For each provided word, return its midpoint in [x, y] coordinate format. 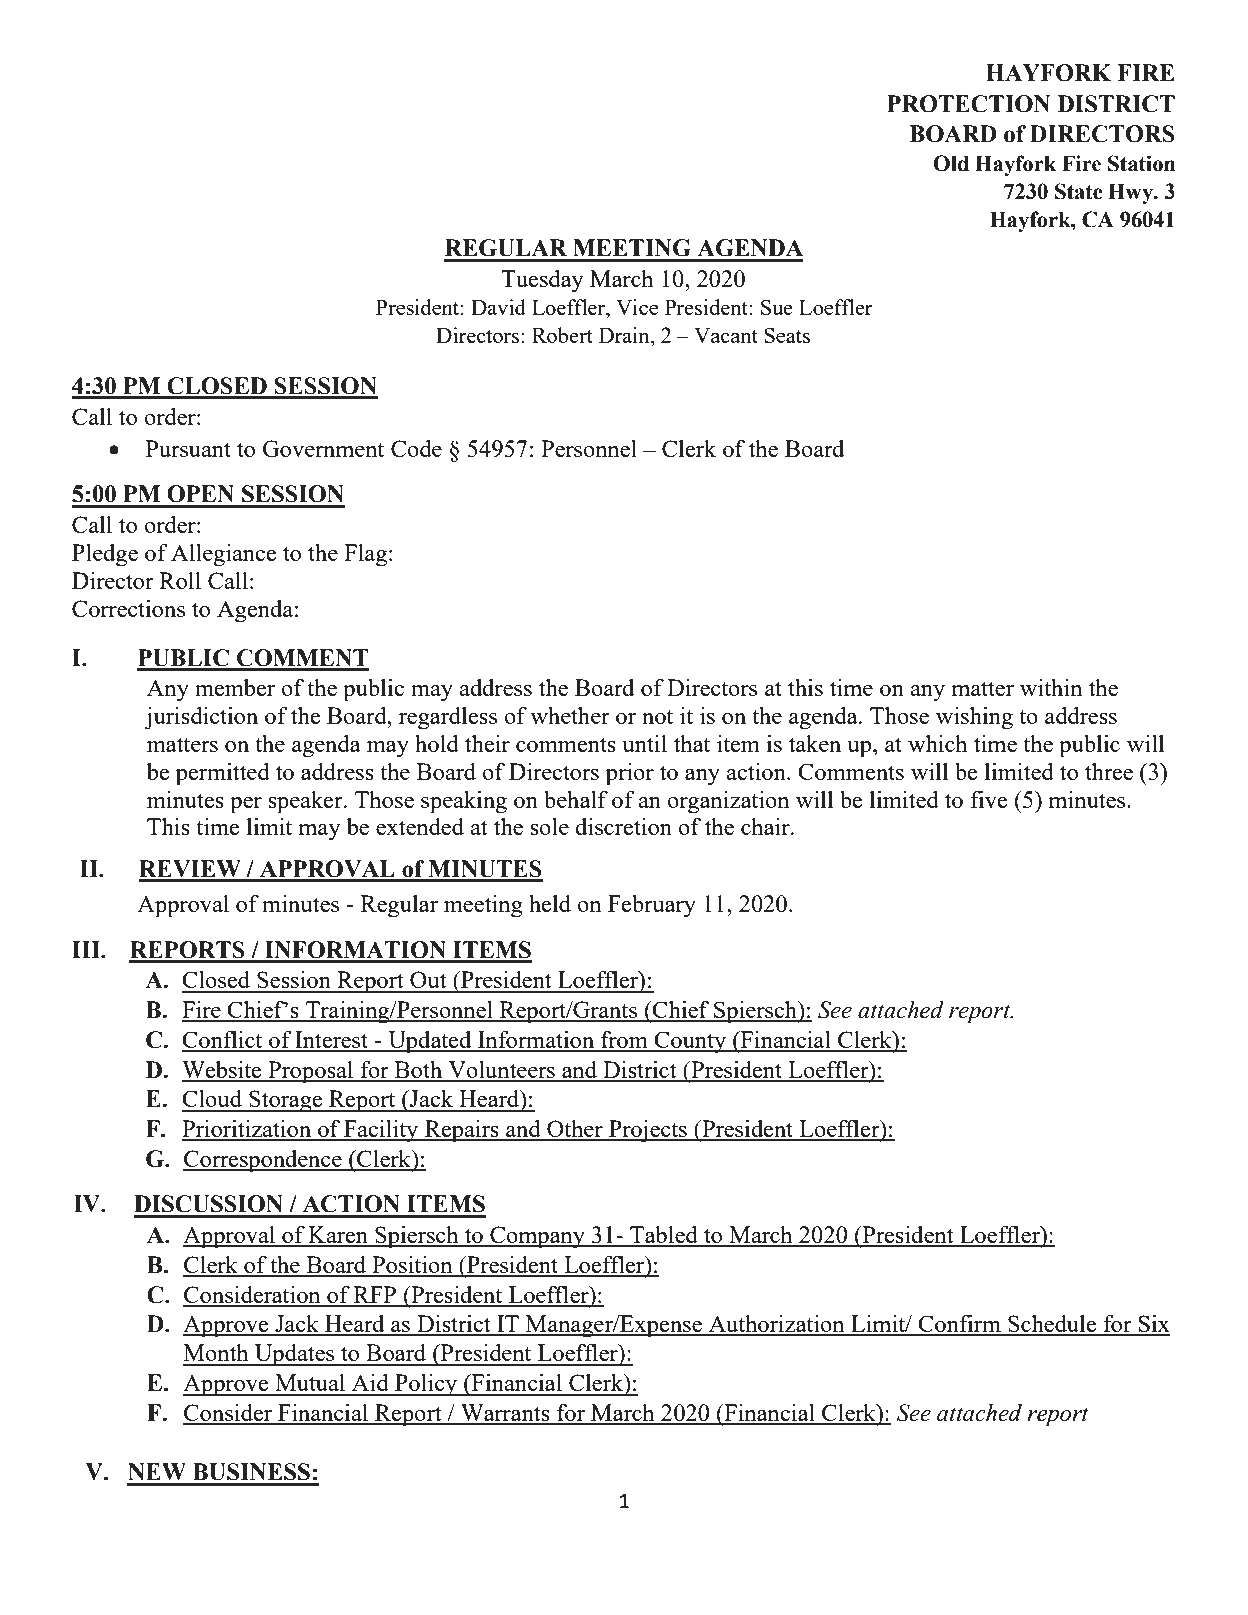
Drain [625, 335]
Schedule [1052, 1325]
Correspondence [263, 1161]
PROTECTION [969, 104]
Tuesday [542, 281]
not [657, 717]
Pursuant [188, 448]
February [652, 906]
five [989, 799]
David [498, 307]
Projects [648, 1131]
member [235, 687]
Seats [787, 335]
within [1051, 687]
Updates [295, 1355]
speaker [306, 802]
